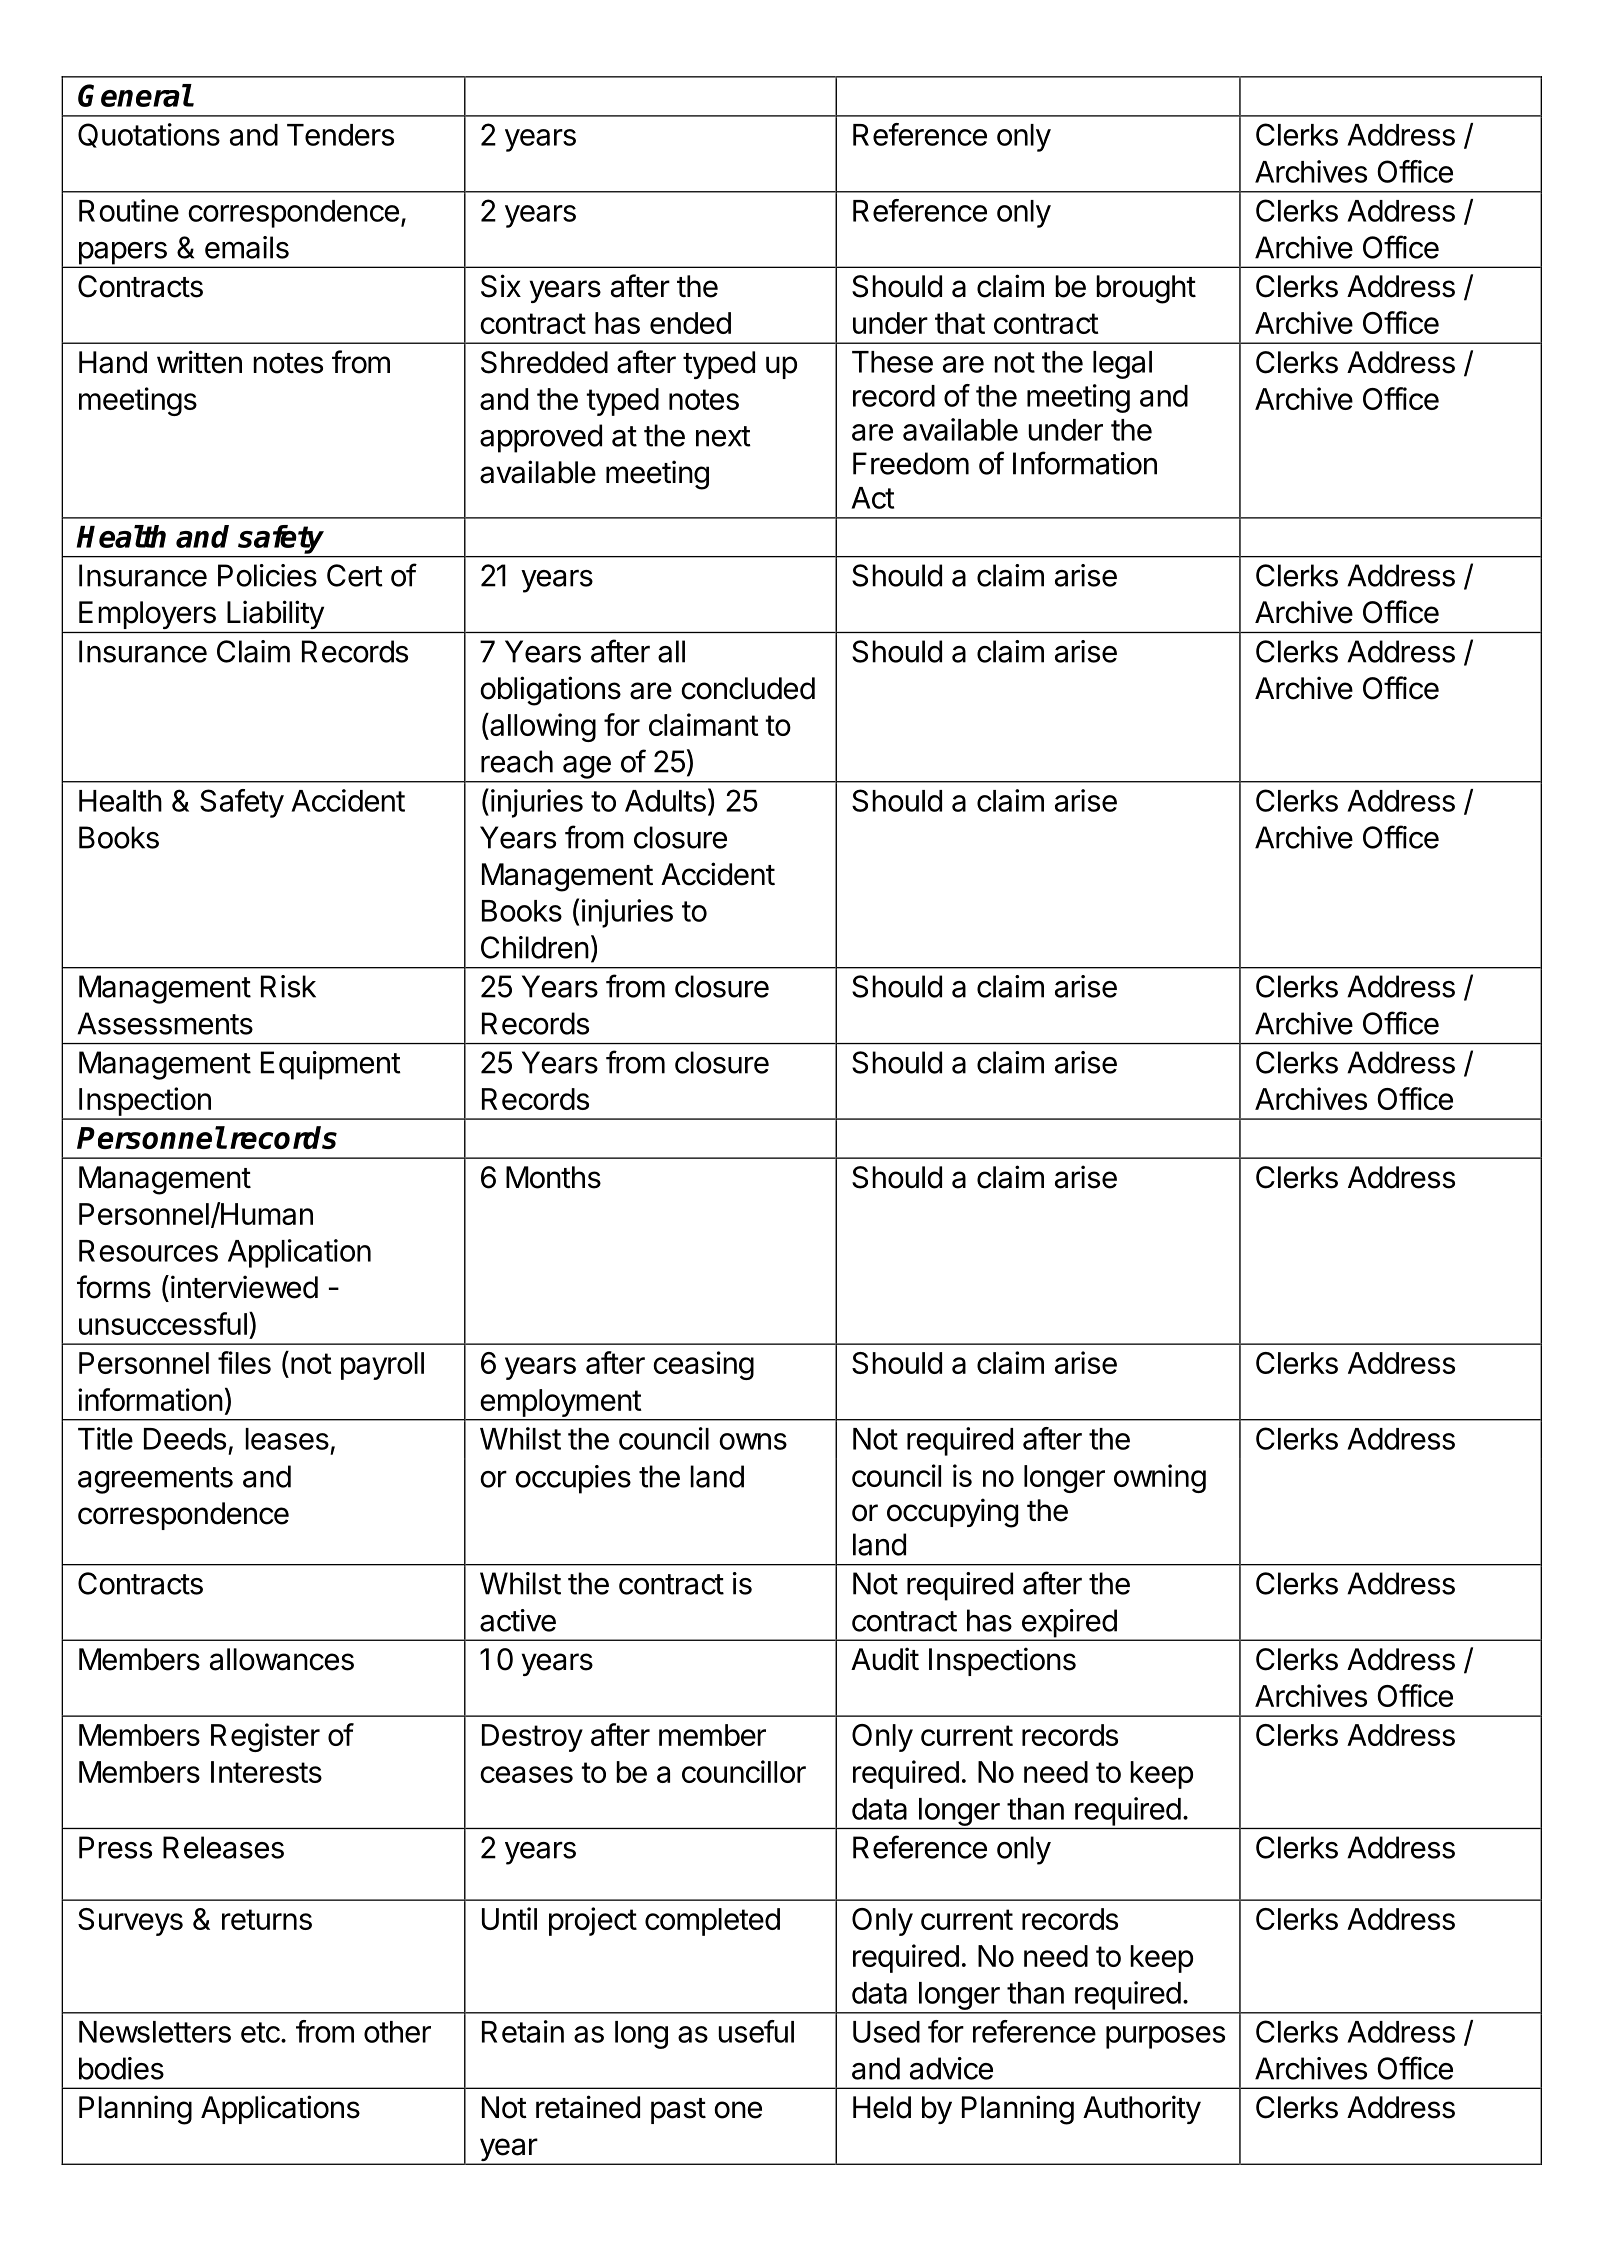 This screenshot has height=2265, width=1602. What do you see at coordinates (247, 247) in the screenshot?
I see `emails` at bounding box center [247, 247].
